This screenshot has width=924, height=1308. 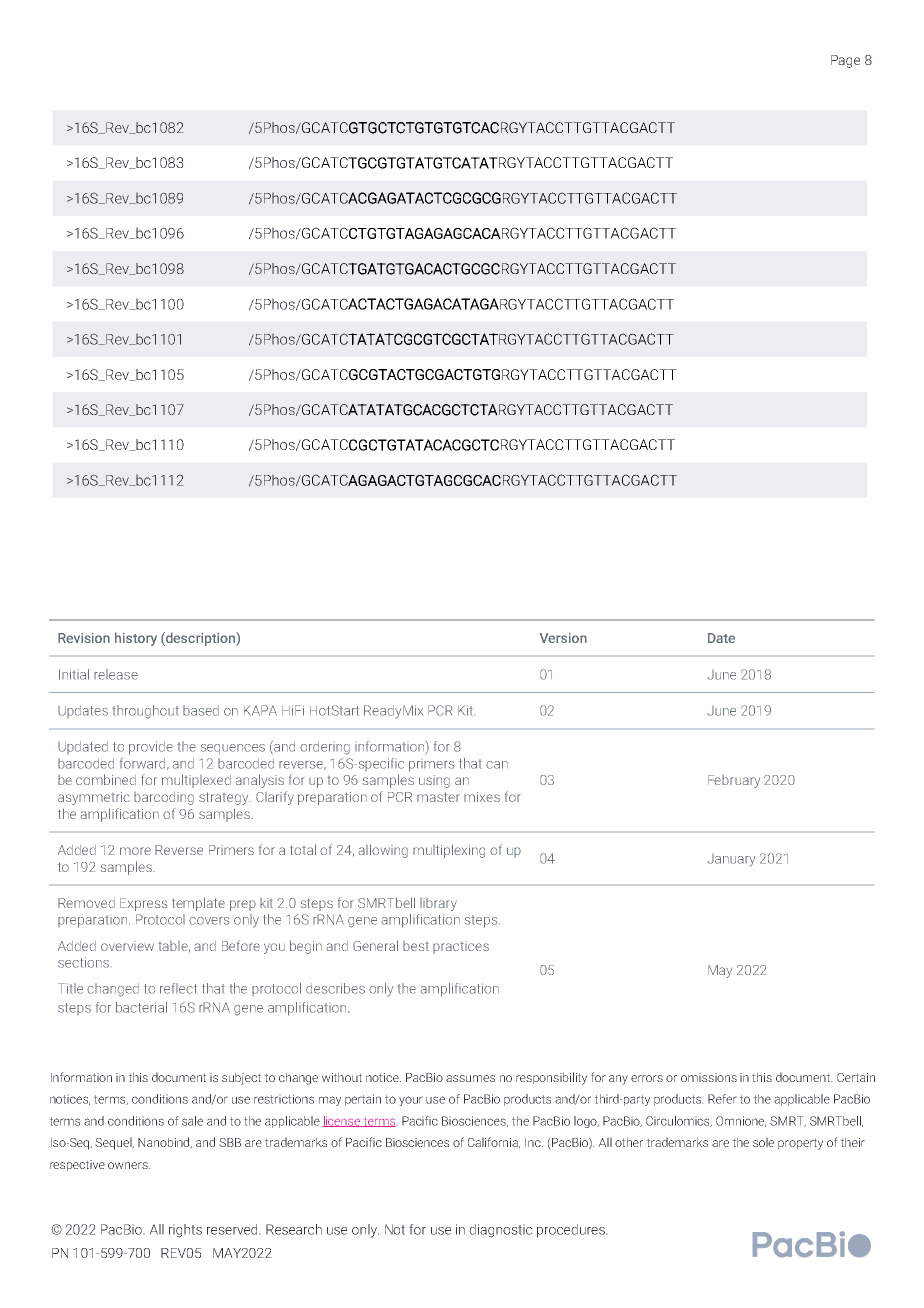 I want to click on more, so click(x=135, y=851).
